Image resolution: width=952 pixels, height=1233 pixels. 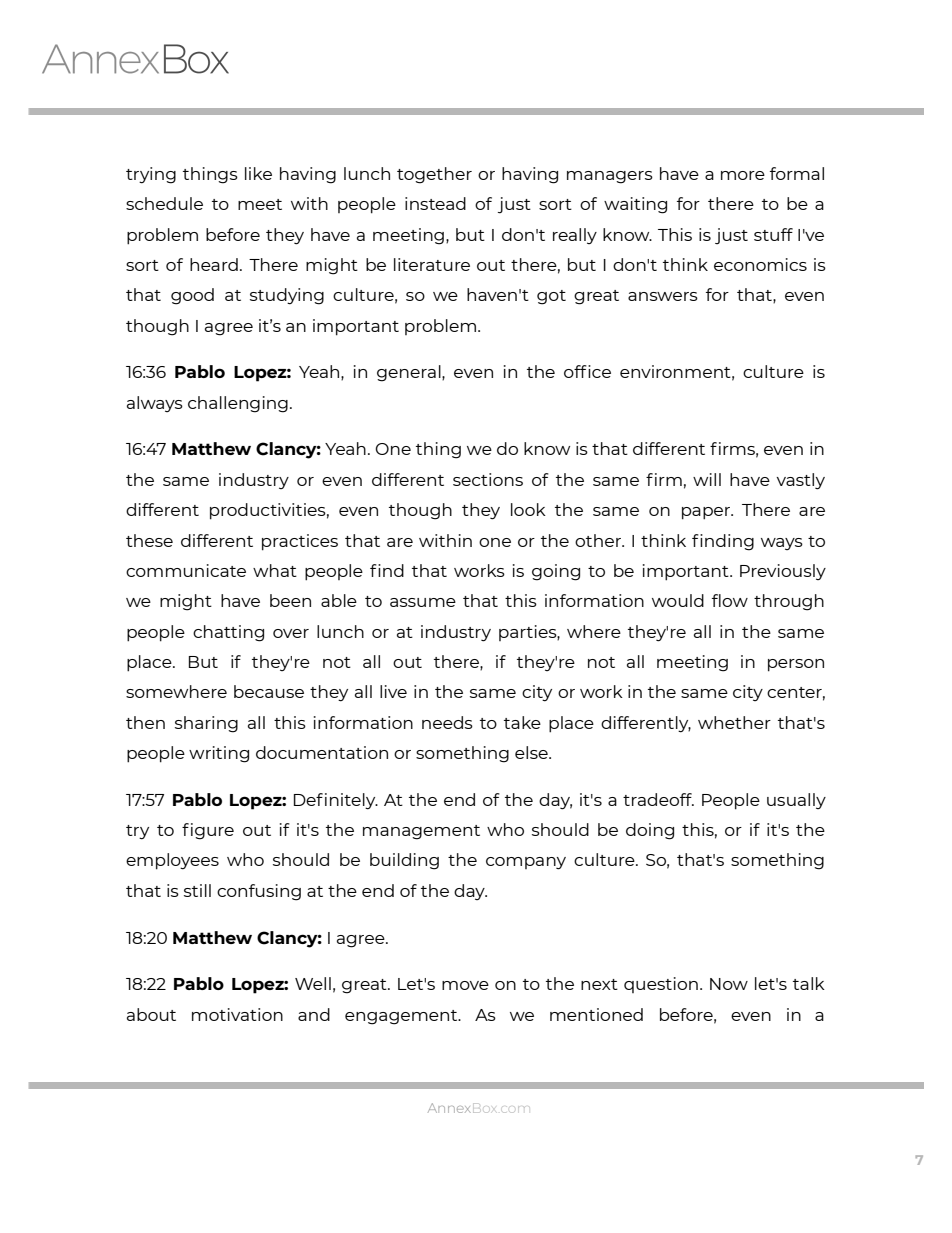 I want to click on assume, so click(x=423, y=602).
